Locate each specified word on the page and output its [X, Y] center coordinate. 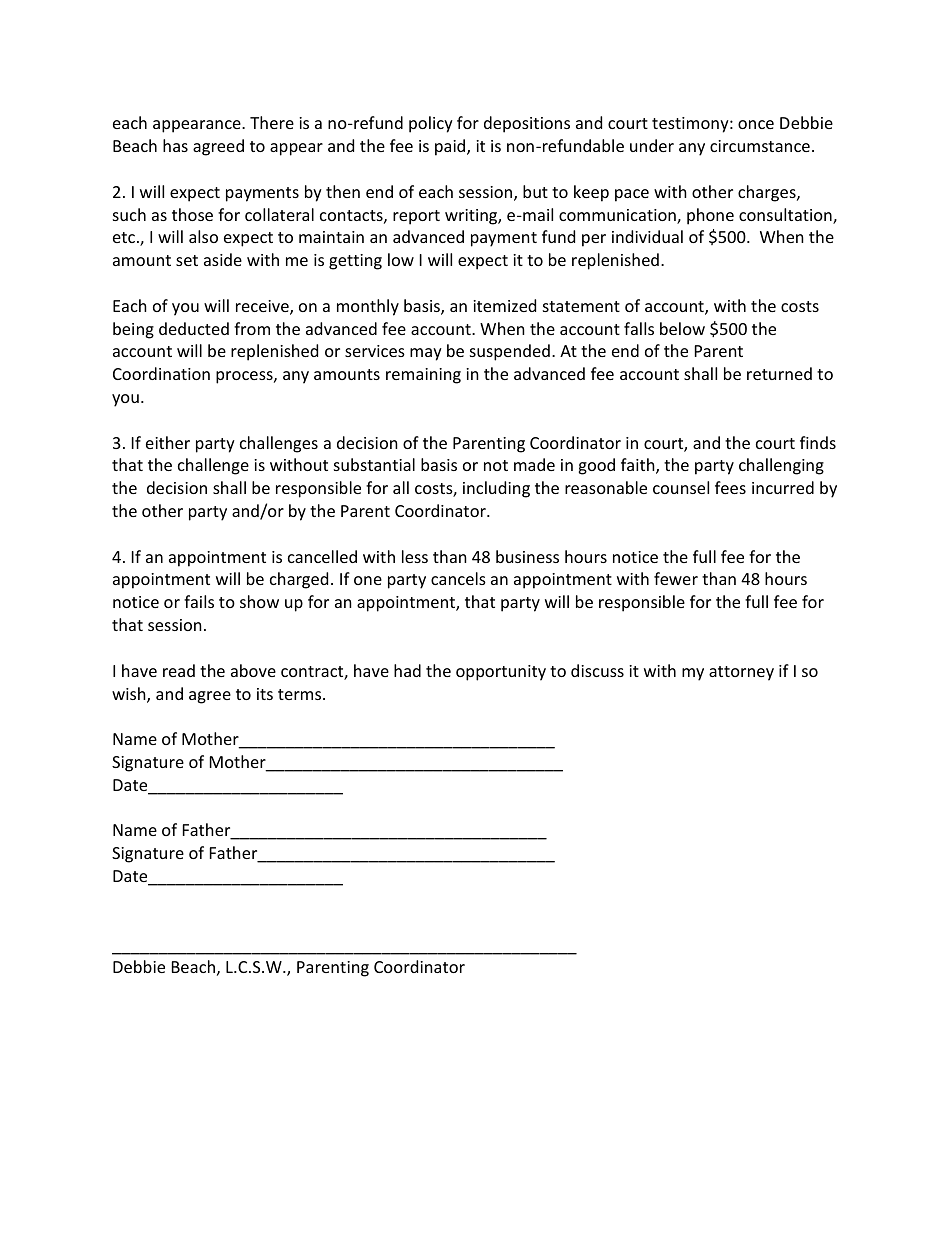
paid [451, 147]
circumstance [760, 146]
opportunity [501, 673]
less [415, 556]
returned [779, 373]
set [187, 260]
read [179, 670]
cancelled [322, 556]
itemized [504, 305]
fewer [676, 578]
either [168, 442]
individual [647, 236]
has [175, 145]
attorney [741, 673]
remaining [423, 376]
